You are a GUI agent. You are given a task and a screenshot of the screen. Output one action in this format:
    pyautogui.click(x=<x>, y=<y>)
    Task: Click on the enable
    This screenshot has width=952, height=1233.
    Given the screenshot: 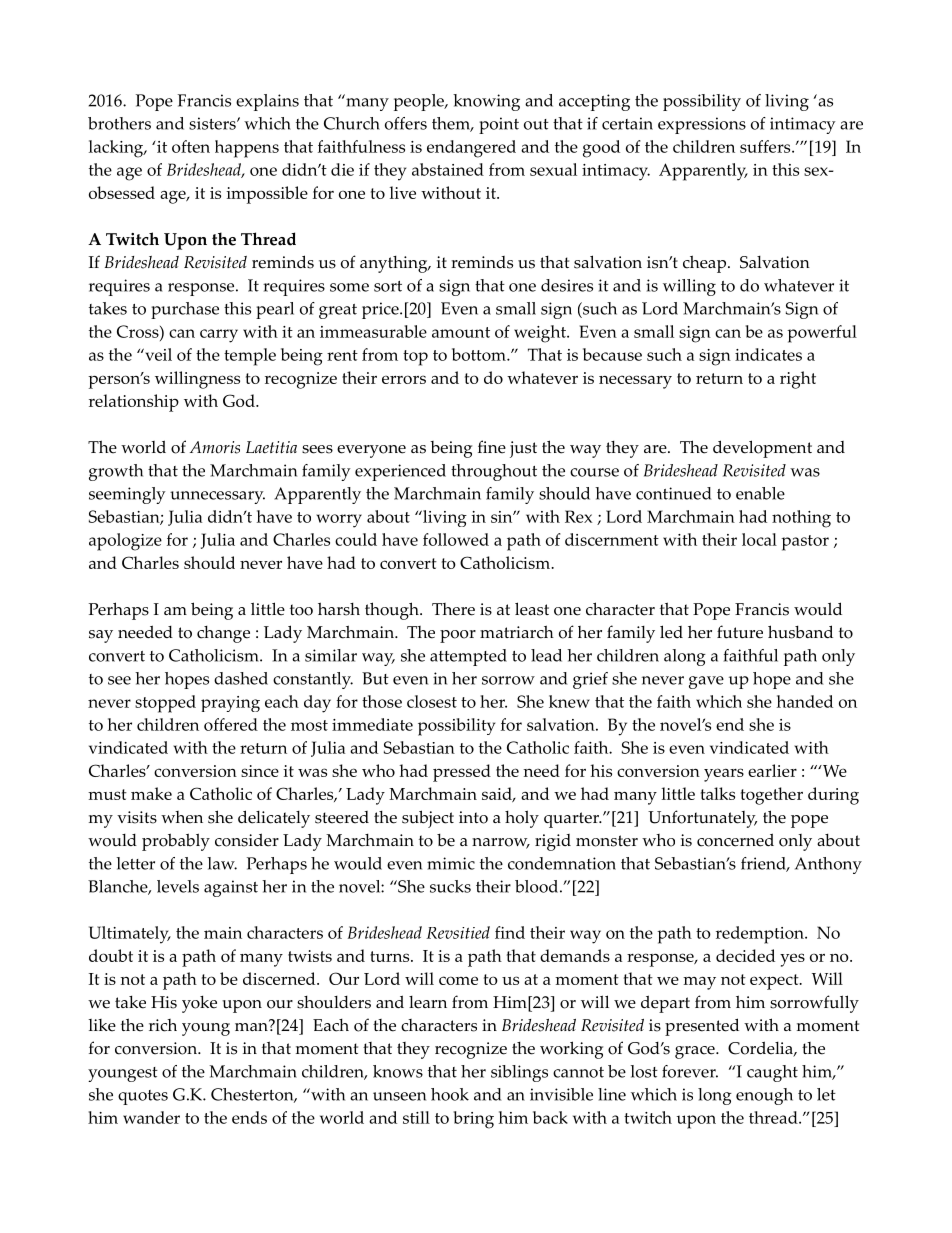 What is the action you would take?
    pyautogui.click(x=760, y=493)
